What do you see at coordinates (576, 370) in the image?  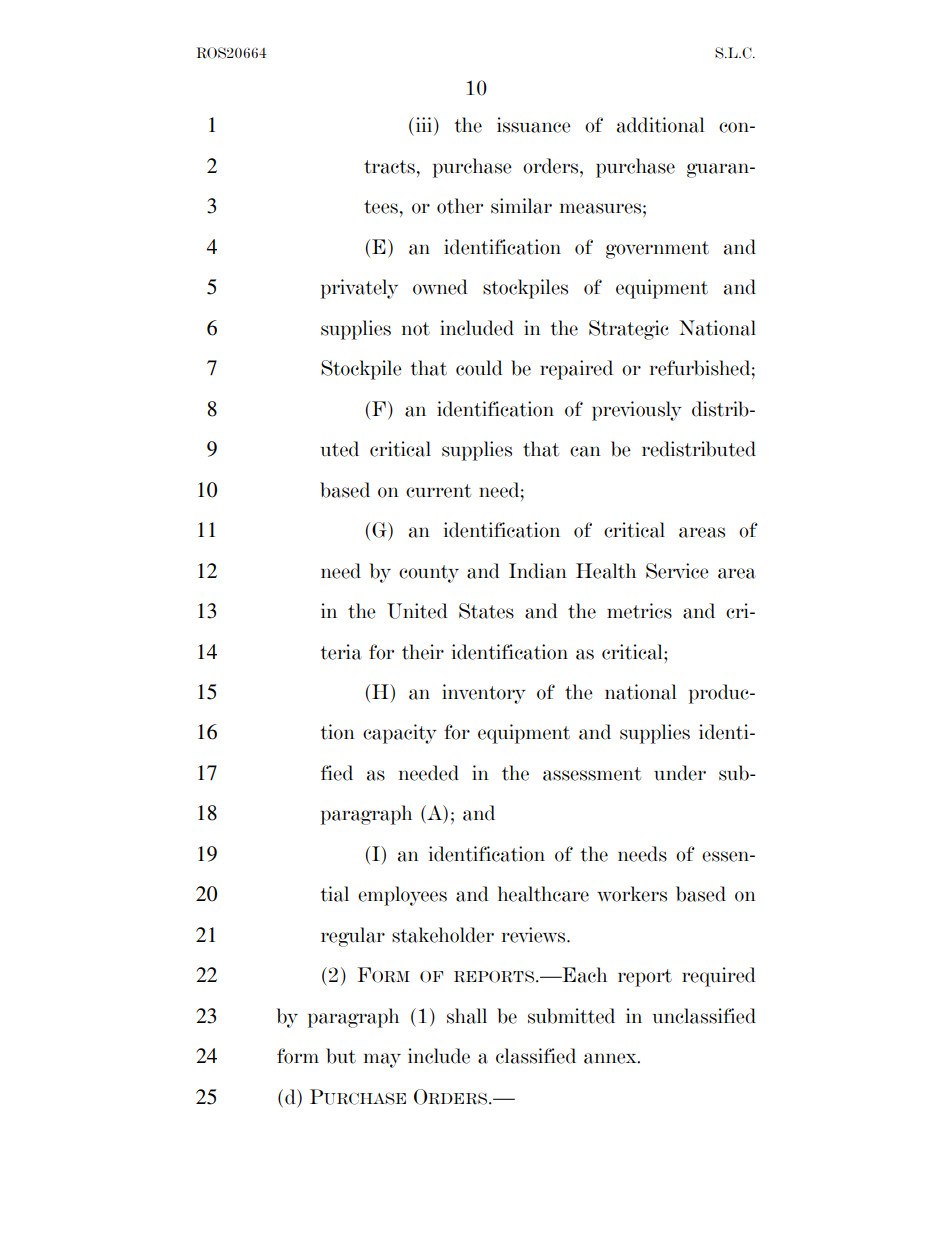 I see `repaired` at bounding box center [576, 370].
